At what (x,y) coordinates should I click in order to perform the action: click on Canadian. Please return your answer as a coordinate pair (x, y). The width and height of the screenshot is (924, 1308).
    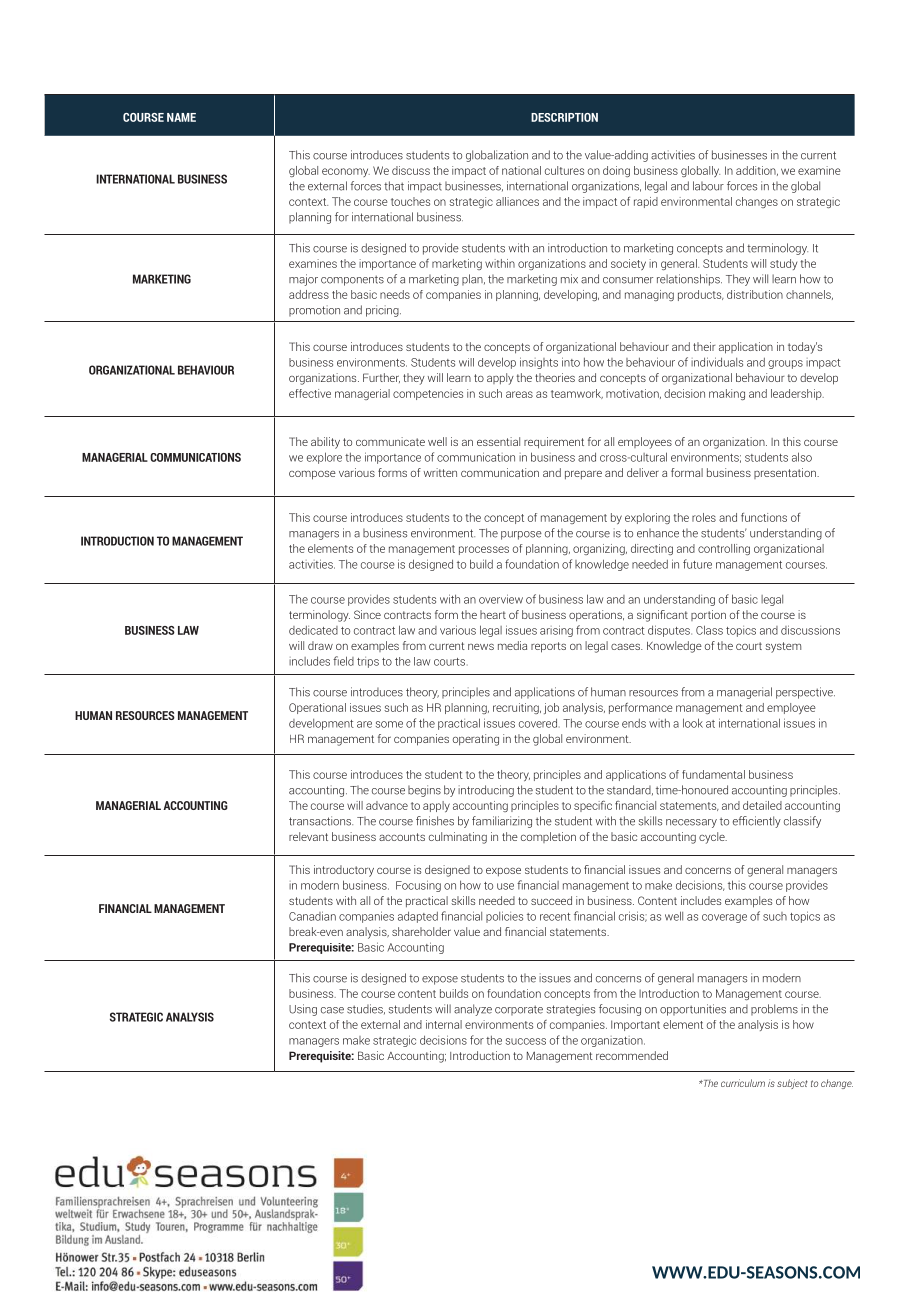
    Looking at the image, I should click on (312, 916).
